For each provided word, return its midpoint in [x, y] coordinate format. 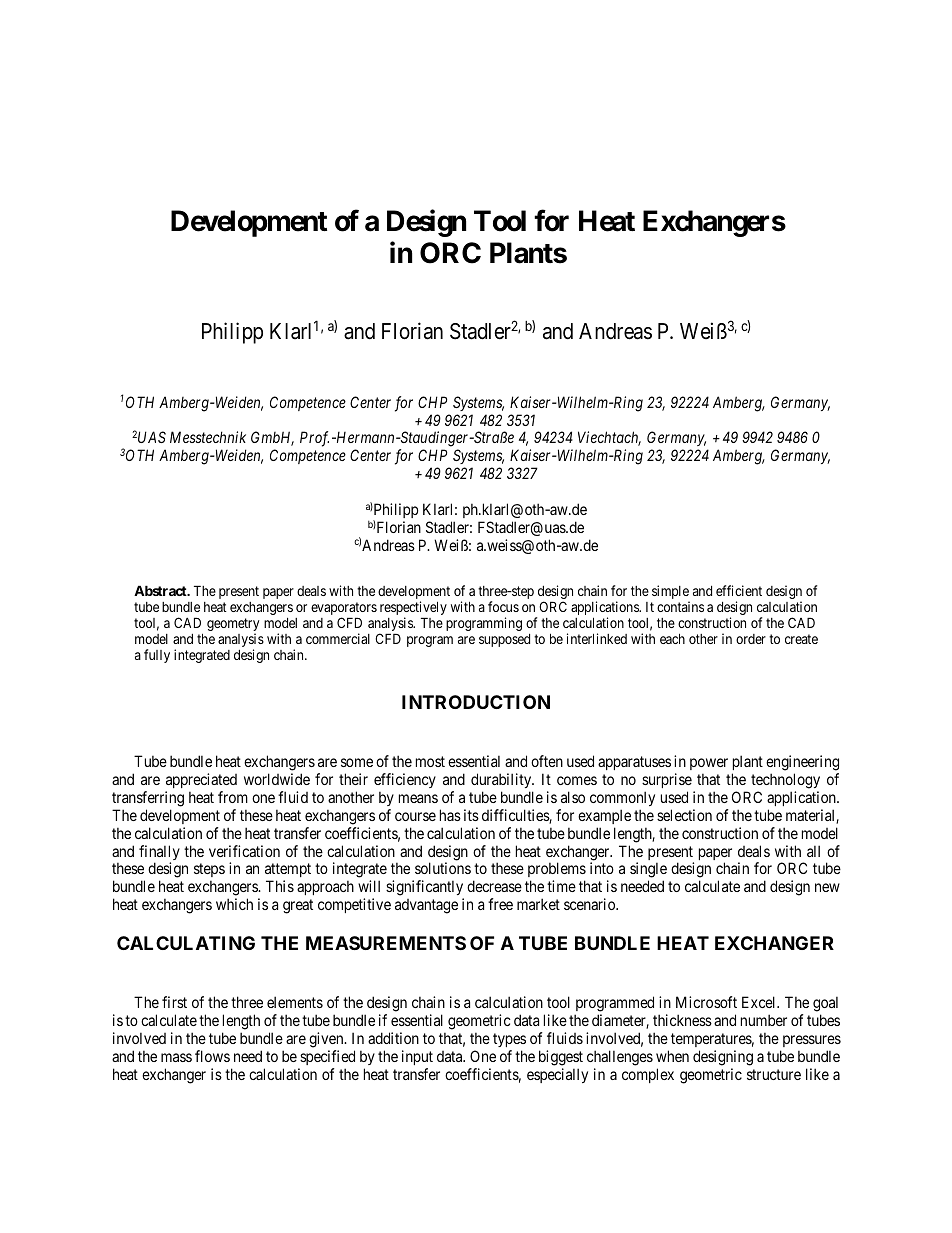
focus [503, 606]
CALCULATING [186, 943]
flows [212, 1056]
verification [244, 851]
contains [680, 606]
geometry [233, 626]
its [471, 815]
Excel [760, 1002]
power [709, 764]
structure [774, 1074]
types [509, 1042]
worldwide [277, 779]
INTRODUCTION [476, 702]
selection [684, 815]
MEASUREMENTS [386, 943]
